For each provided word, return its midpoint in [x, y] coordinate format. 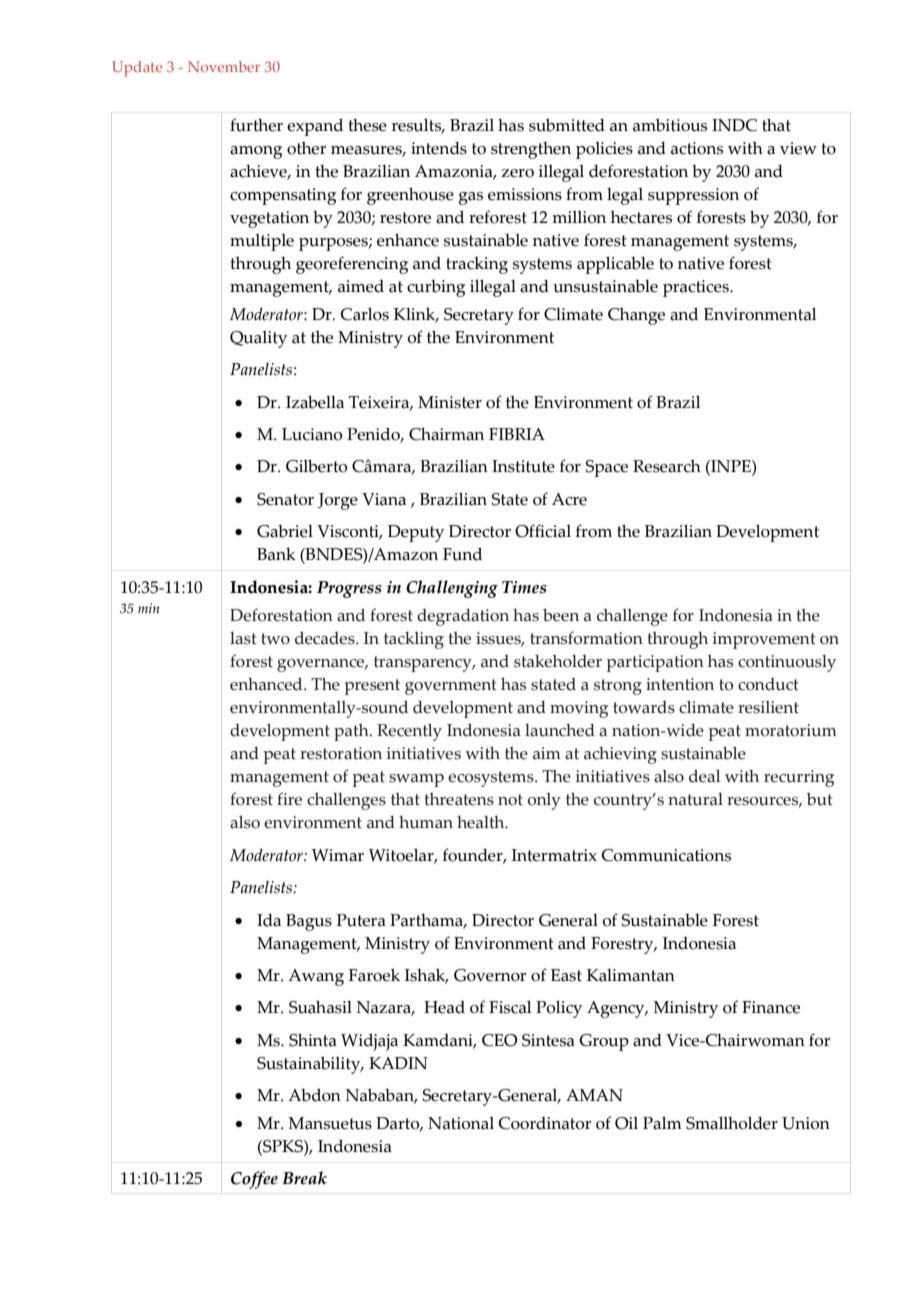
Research [667, 466]
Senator [285, 499]
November [224, 66]
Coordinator [545, 1123]
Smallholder [732, 1123]
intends [439, 148]
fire [289, 799]
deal [704, 776]
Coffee [254, 1180]
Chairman [446, 434]
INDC [734, 125]
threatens [459, 799]
